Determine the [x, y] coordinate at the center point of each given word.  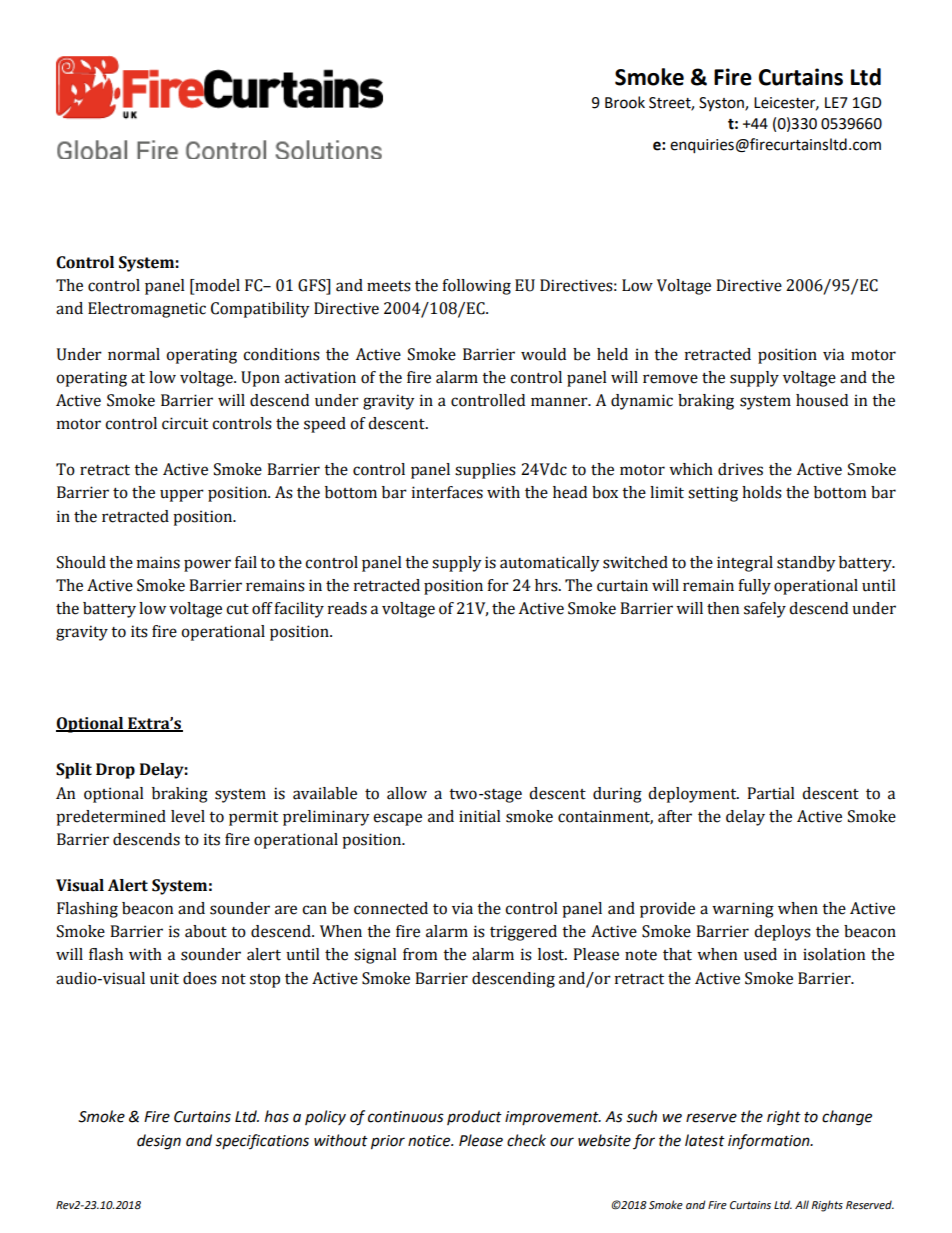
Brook [625, 102]
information [770, 1142]
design [159, 1142]
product [474, 1117]
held [612, 354]
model [216, 285]
